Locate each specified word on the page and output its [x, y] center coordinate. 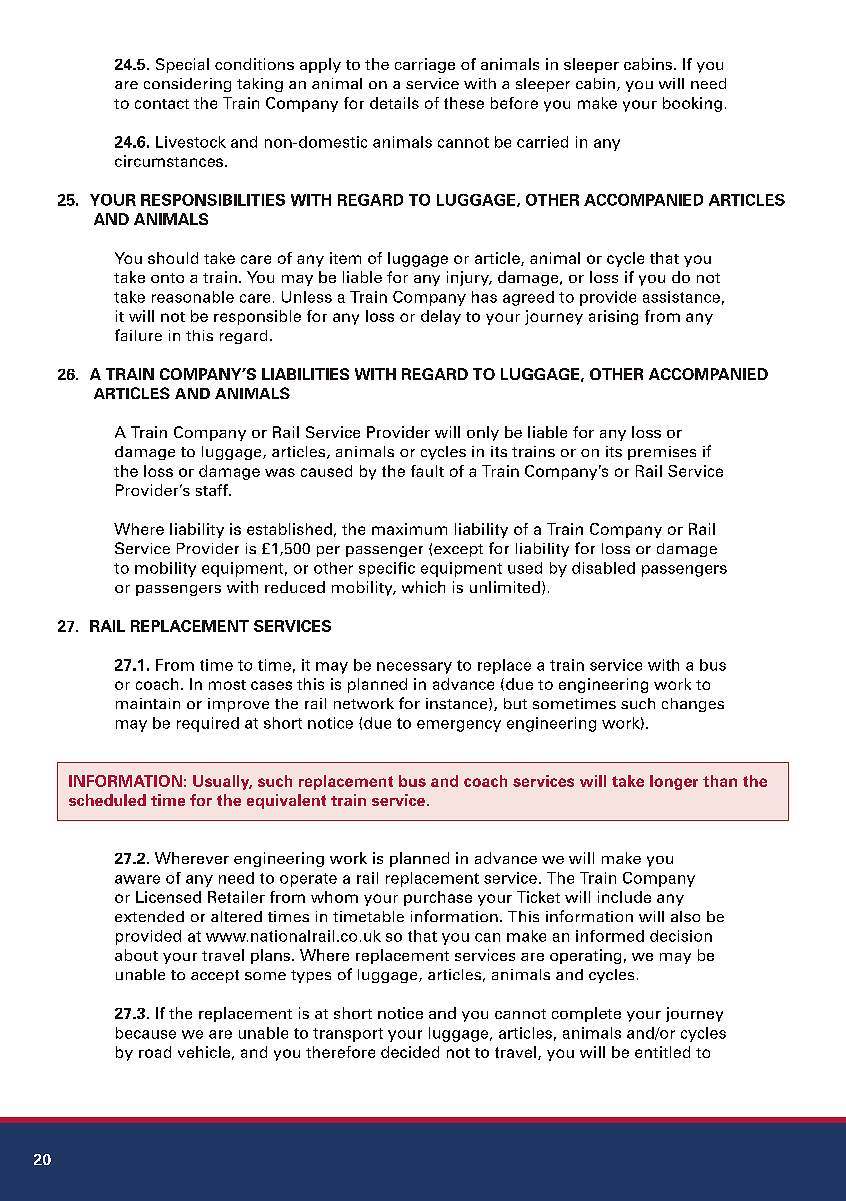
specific [387, 569]
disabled [603, 568]
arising [613, 317]
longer [674, 782]
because [146, 1033]
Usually [222, 782]
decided [410, 1052]
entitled [662, 1052]
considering [187, 85]
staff [213, 490]
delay [441, 317]
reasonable [193, 297]
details [394, 103]
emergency [459, 726]
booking [692, 104]
